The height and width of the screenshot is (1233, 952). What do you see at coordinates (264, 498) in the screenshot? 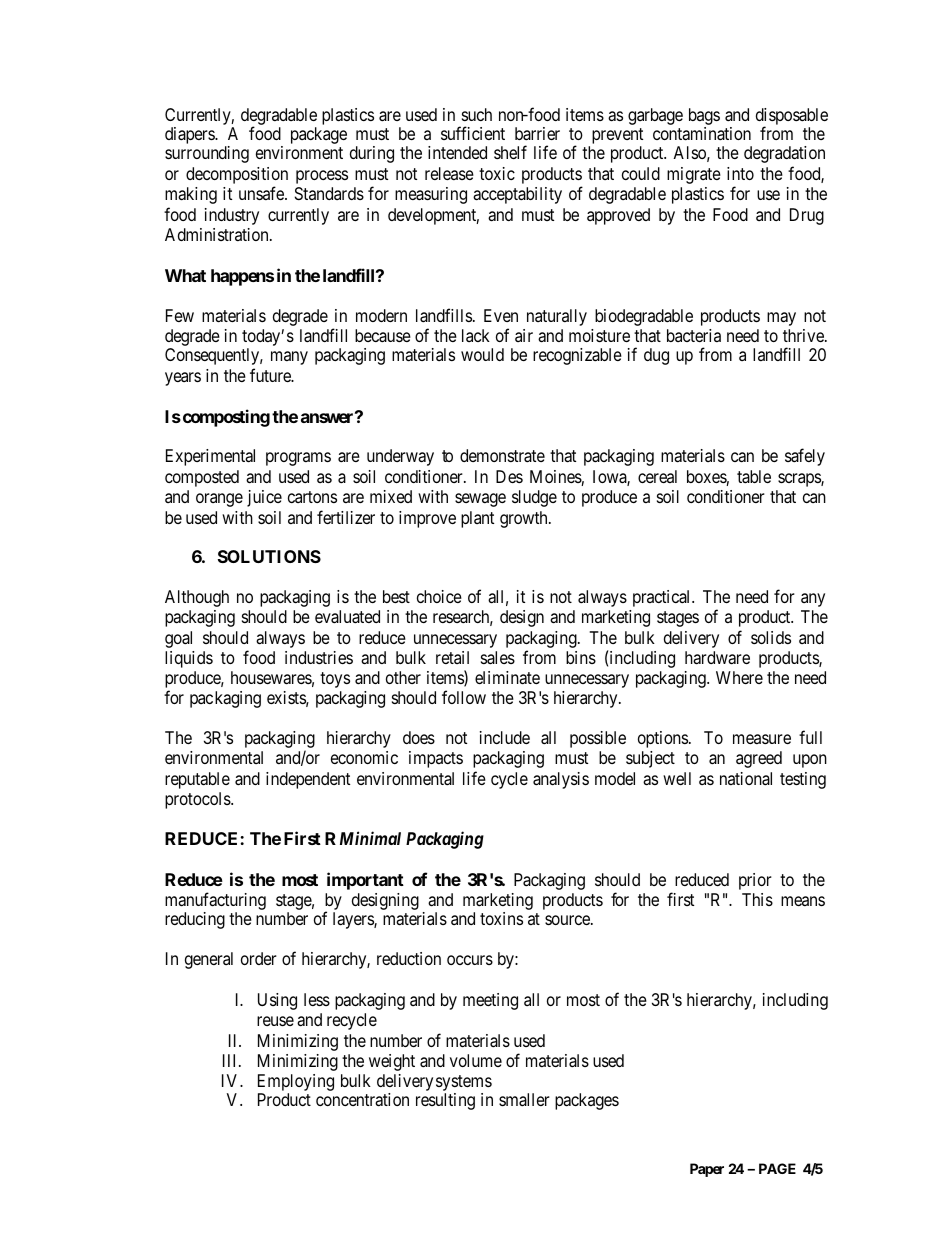
I see `juice` at bounding box center [264, 498].
